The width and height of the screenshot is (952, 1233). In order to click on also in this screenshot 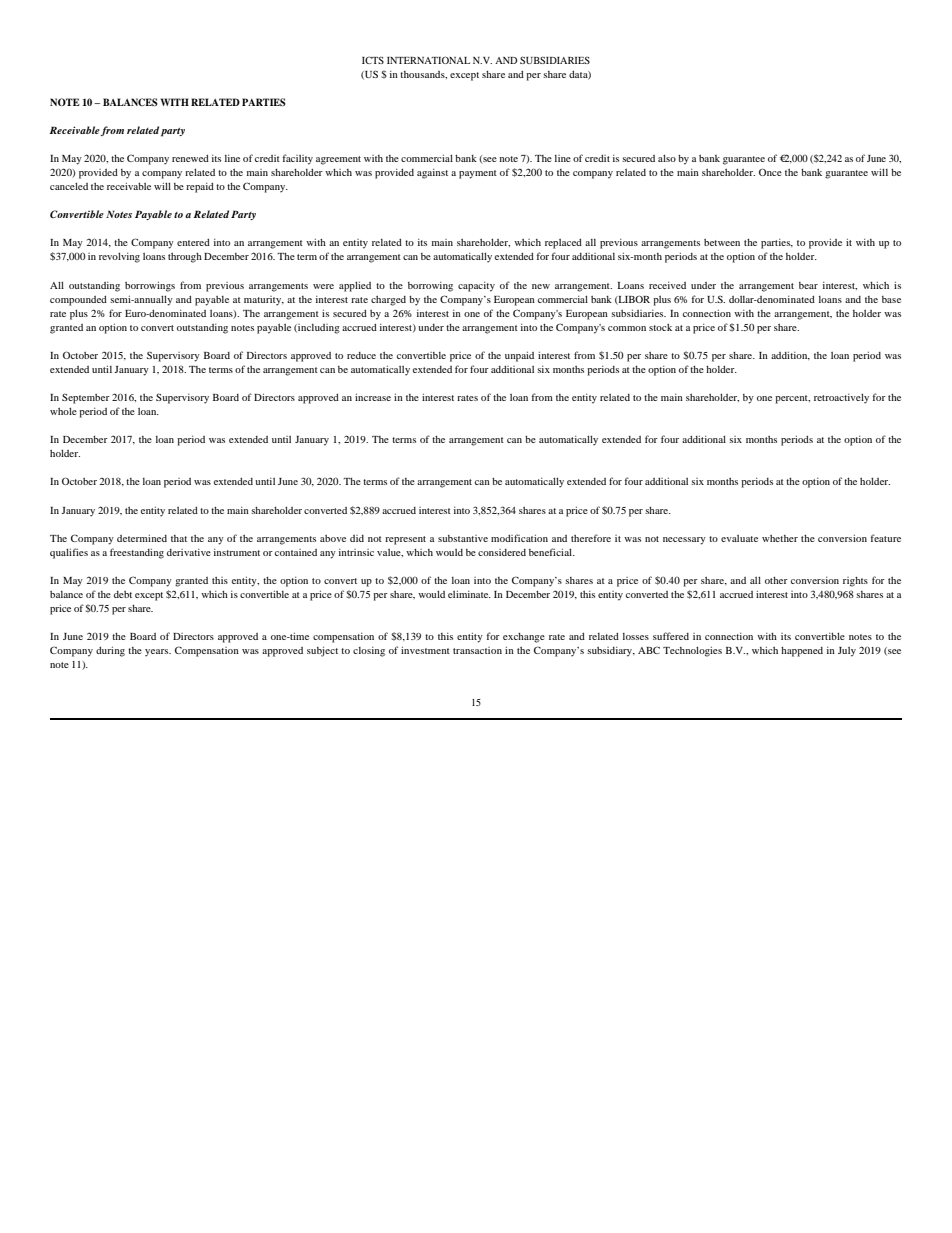, I will do `click(667, 158)`.
